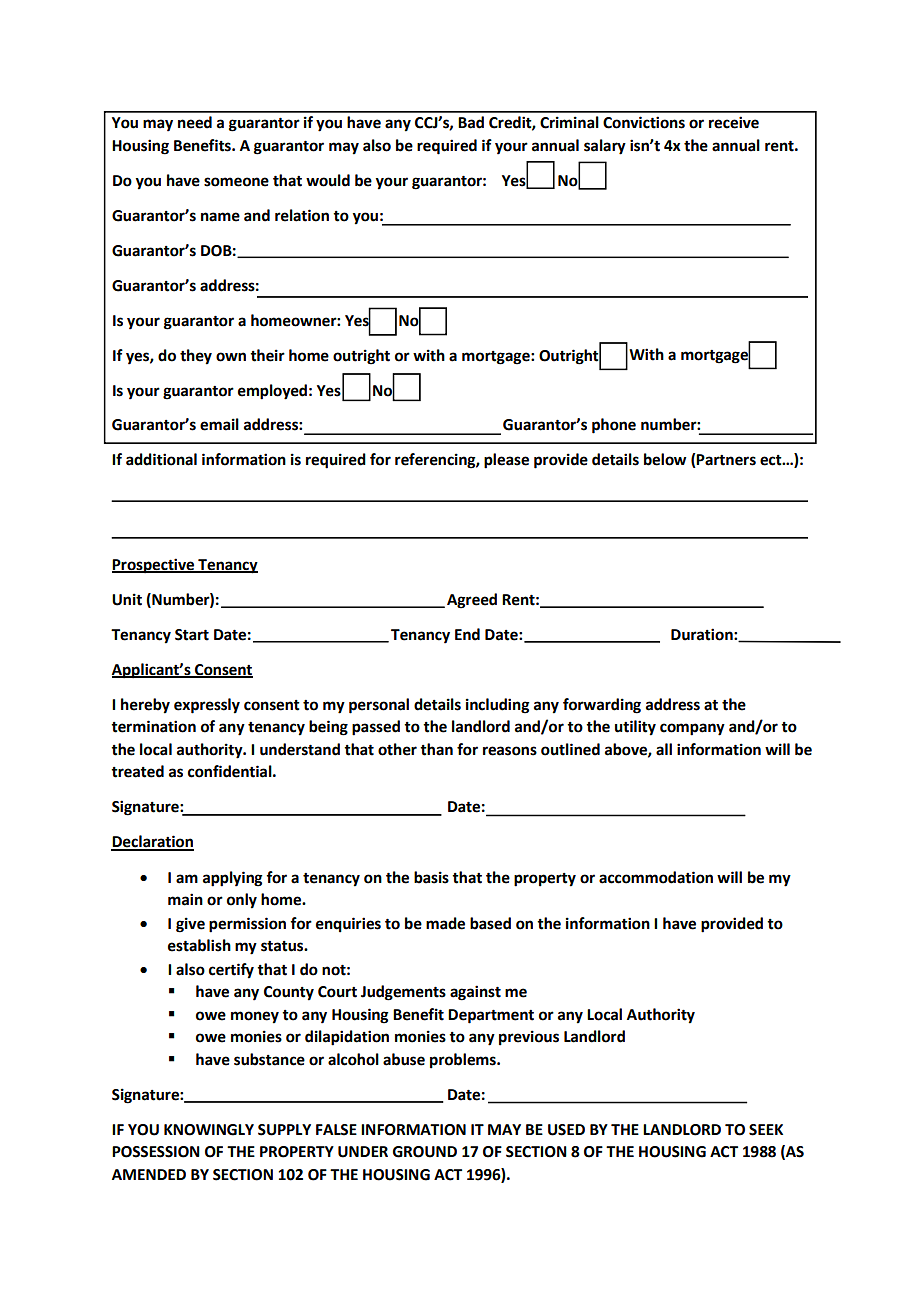 Image resolution: width=924 pixels, height=1308 pixels. What do you see at coordinates (734, 122) in the screenshot?
I see `receive` at bounding box center [734, 122].
